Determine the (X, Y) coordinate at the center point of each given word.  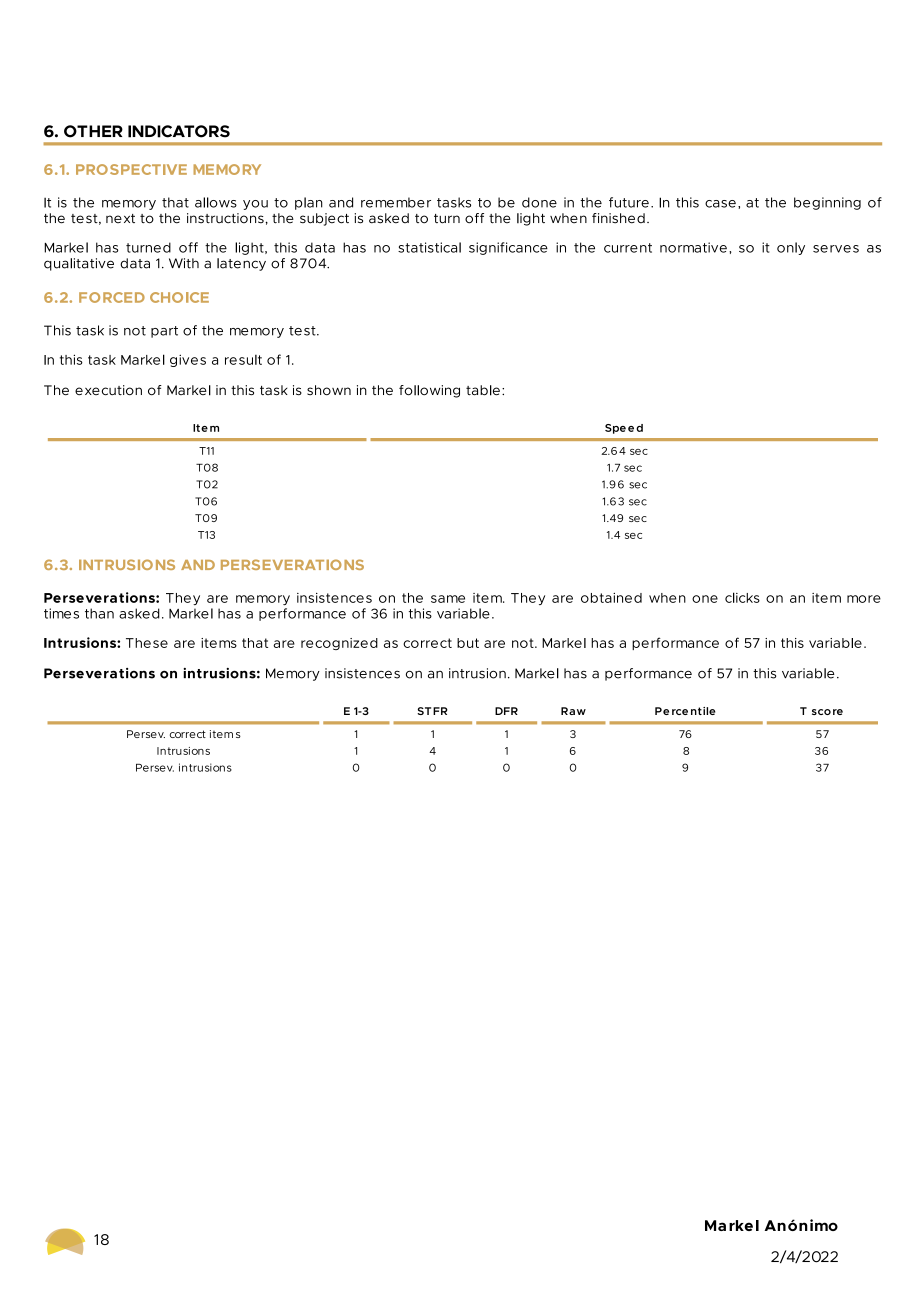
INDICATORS (179, 131)
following (429, 391)
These (147, 643)
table (483, 390)
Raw (573, 711)
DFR (506, 711)
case (720, 204)
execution (108, 390)
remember (396, 202)
